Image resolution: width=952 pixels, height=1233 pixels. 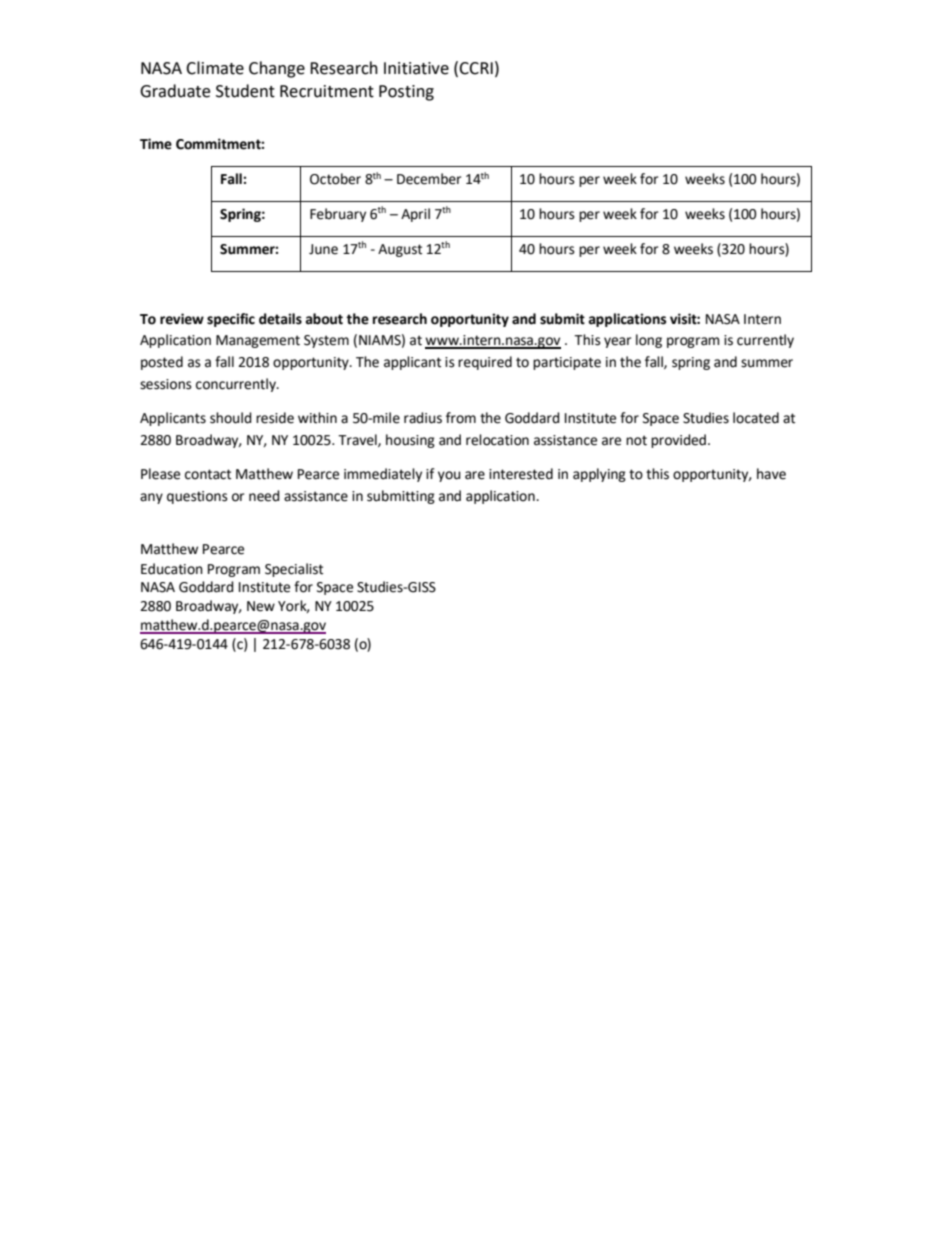 I want to click on Initiative, so click(x=416, y=68).
